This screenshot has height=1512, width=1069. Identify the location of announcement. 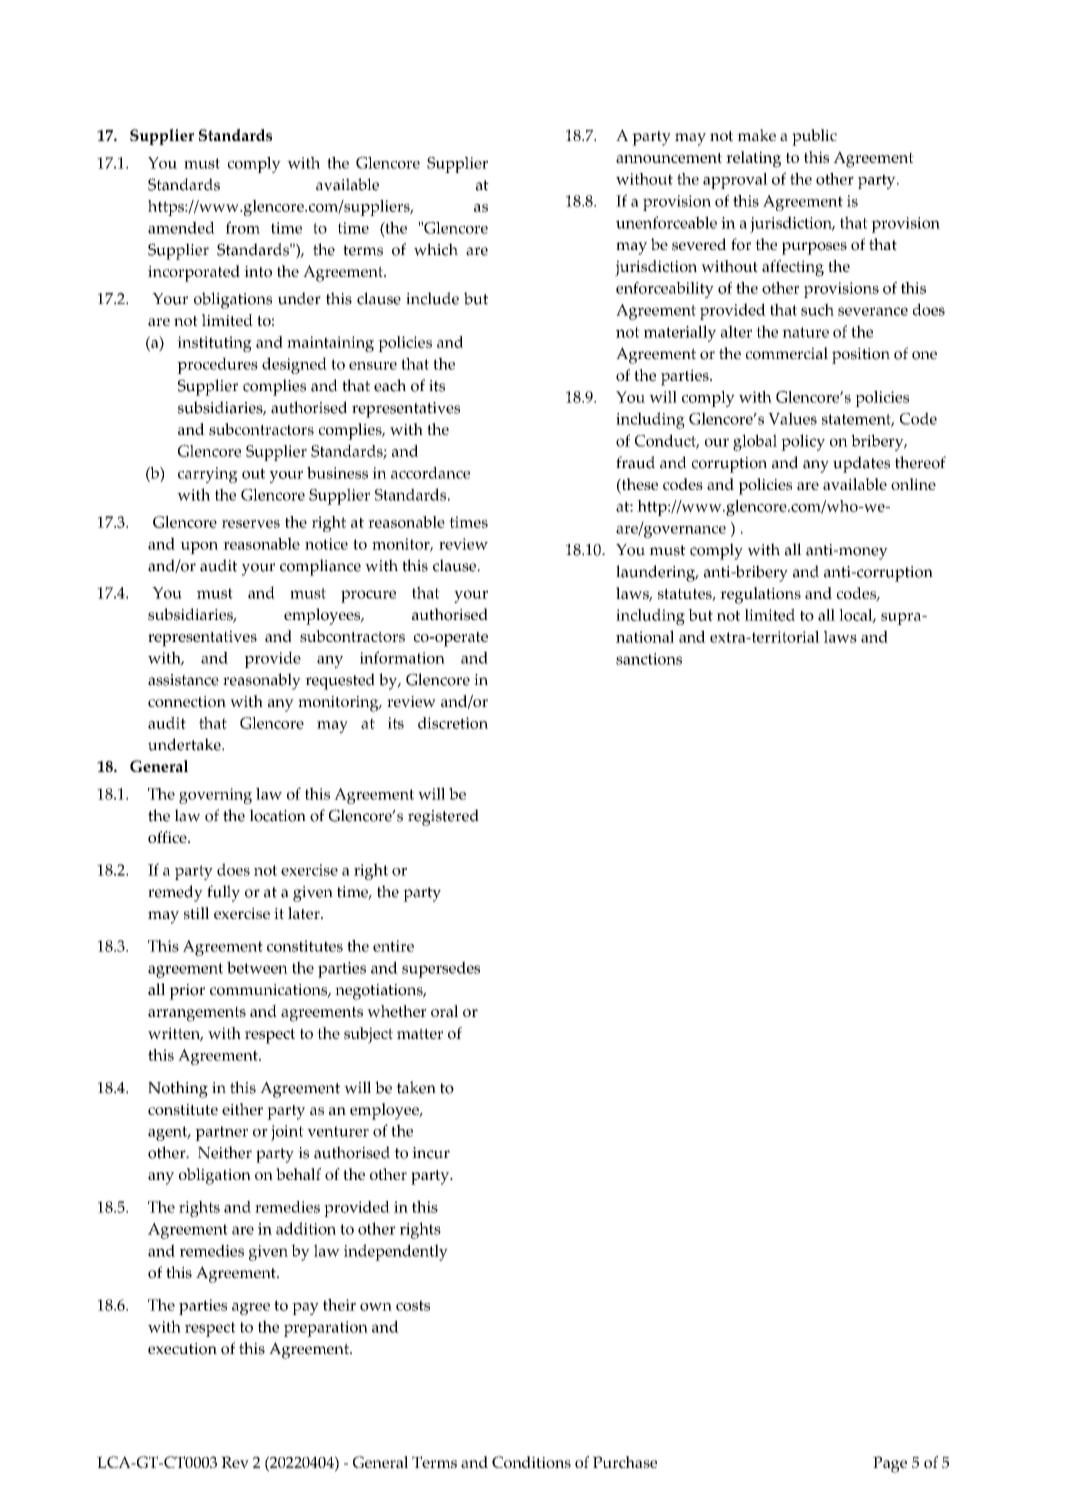
(669, 158).
